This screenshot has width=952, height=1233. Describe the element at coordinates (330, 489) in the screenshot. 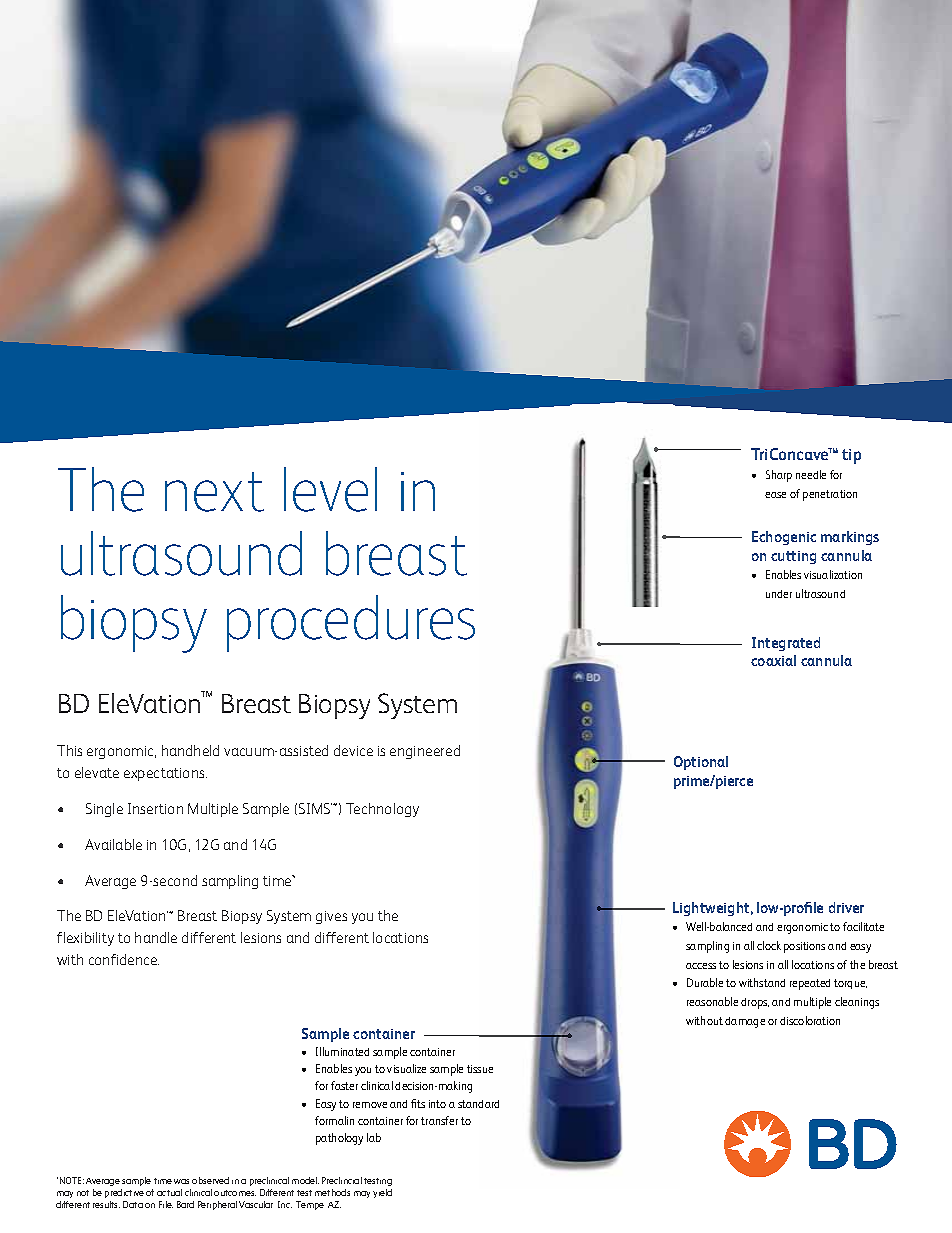

I see `level` at that location.
